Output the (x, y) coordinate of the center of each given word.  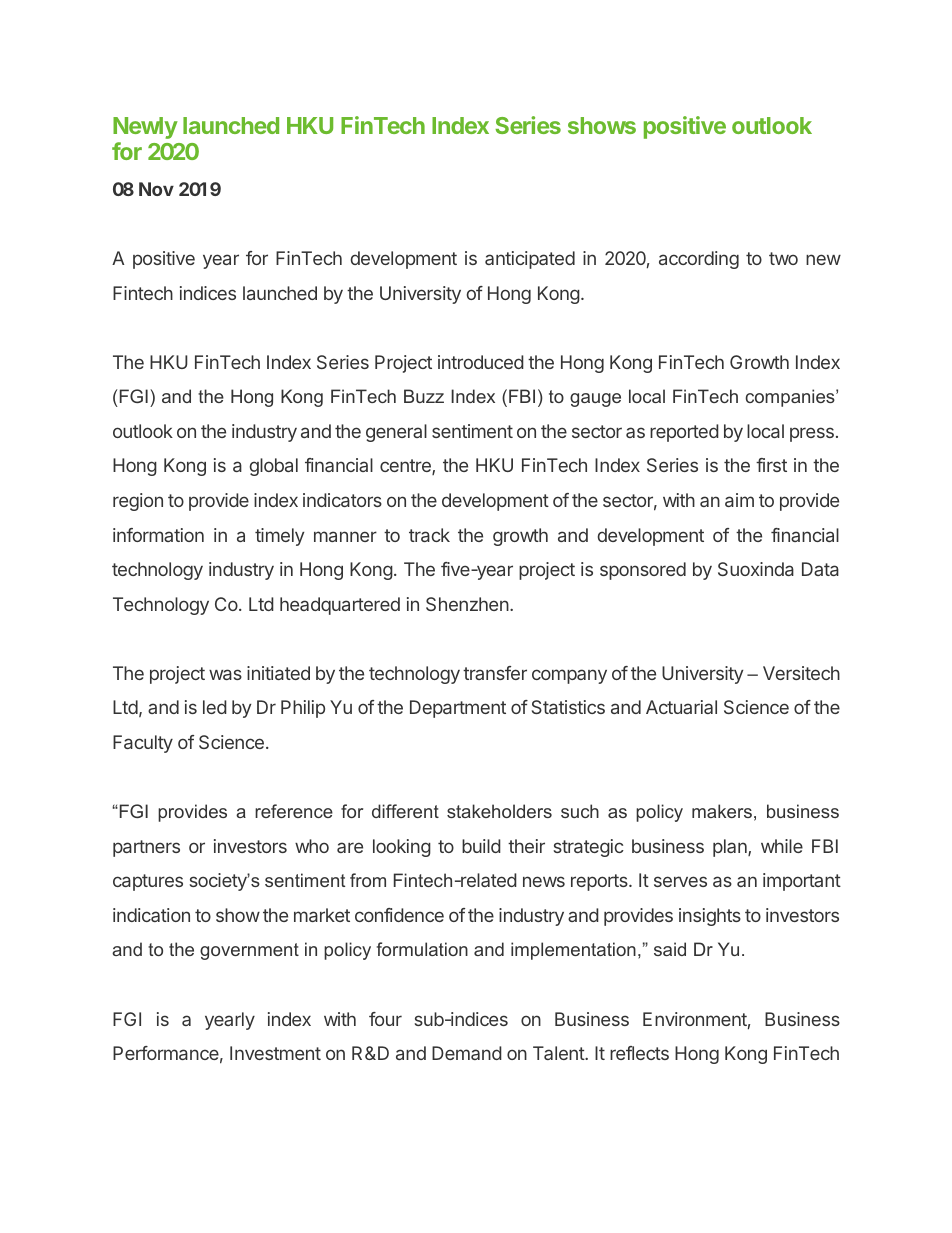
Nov (156, 189)
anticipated (530, 260)
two (783, 258)
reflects (639, 1053)
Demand (467, 1053)
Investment (275, 1053)
